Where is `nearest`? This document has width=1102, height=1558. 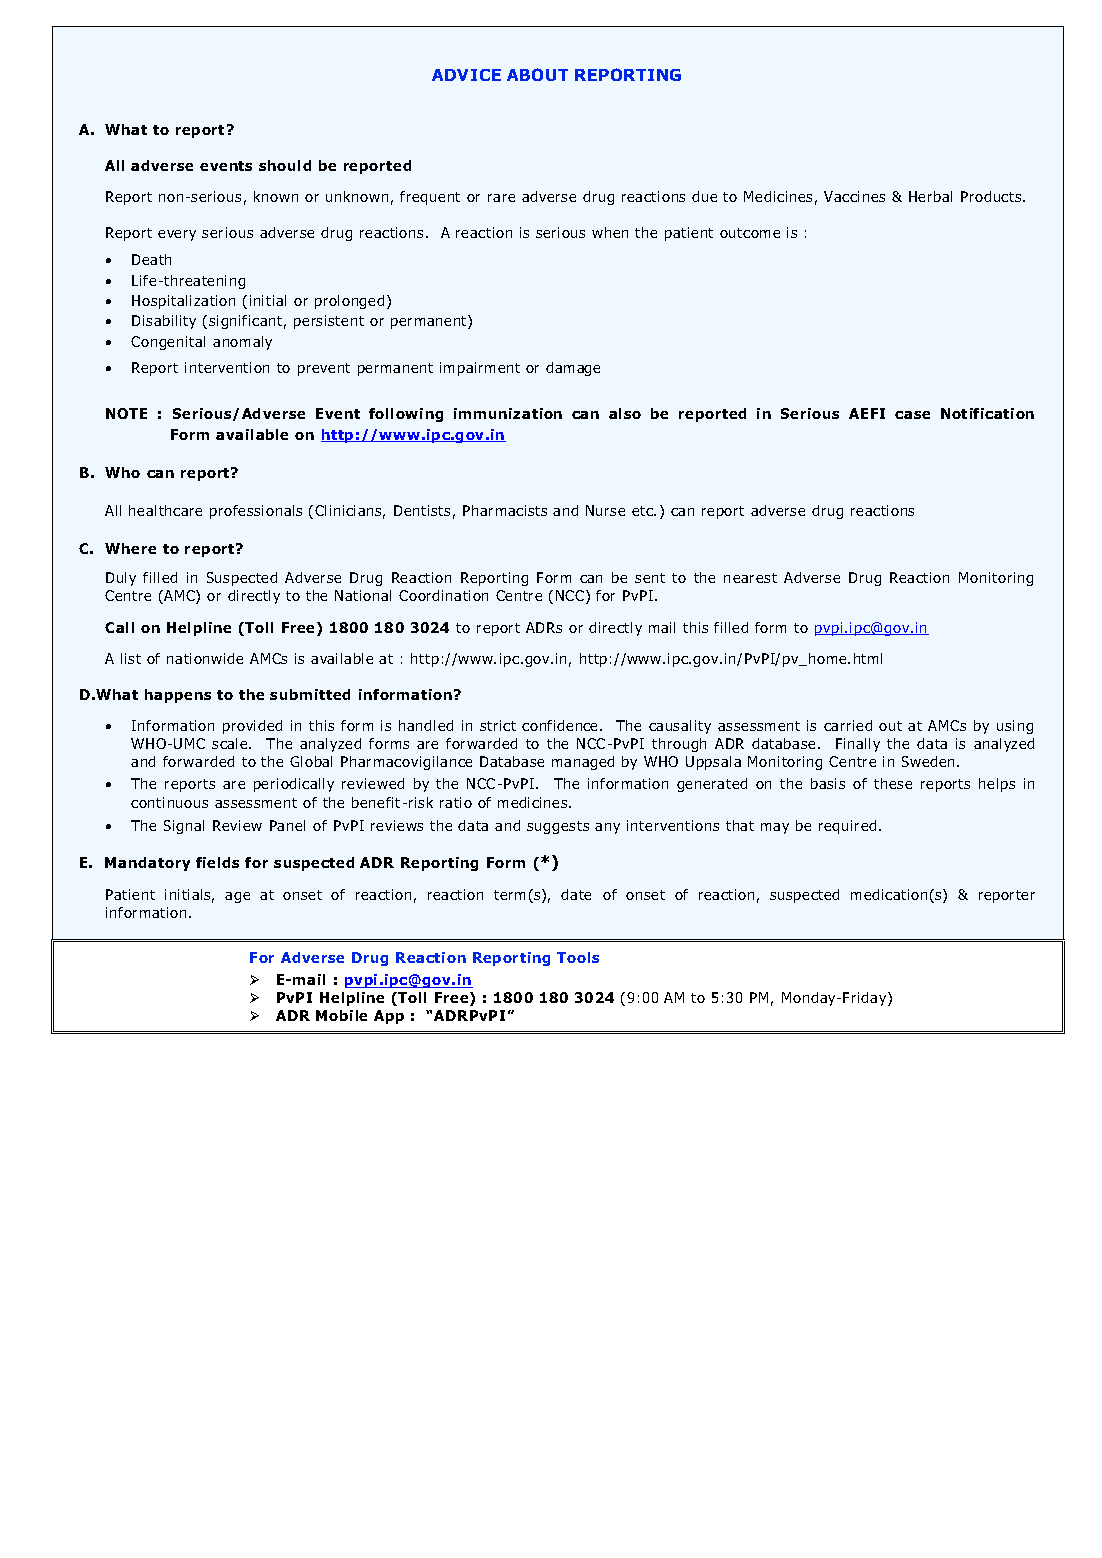 nearest is located at coordinates (750, 578).
